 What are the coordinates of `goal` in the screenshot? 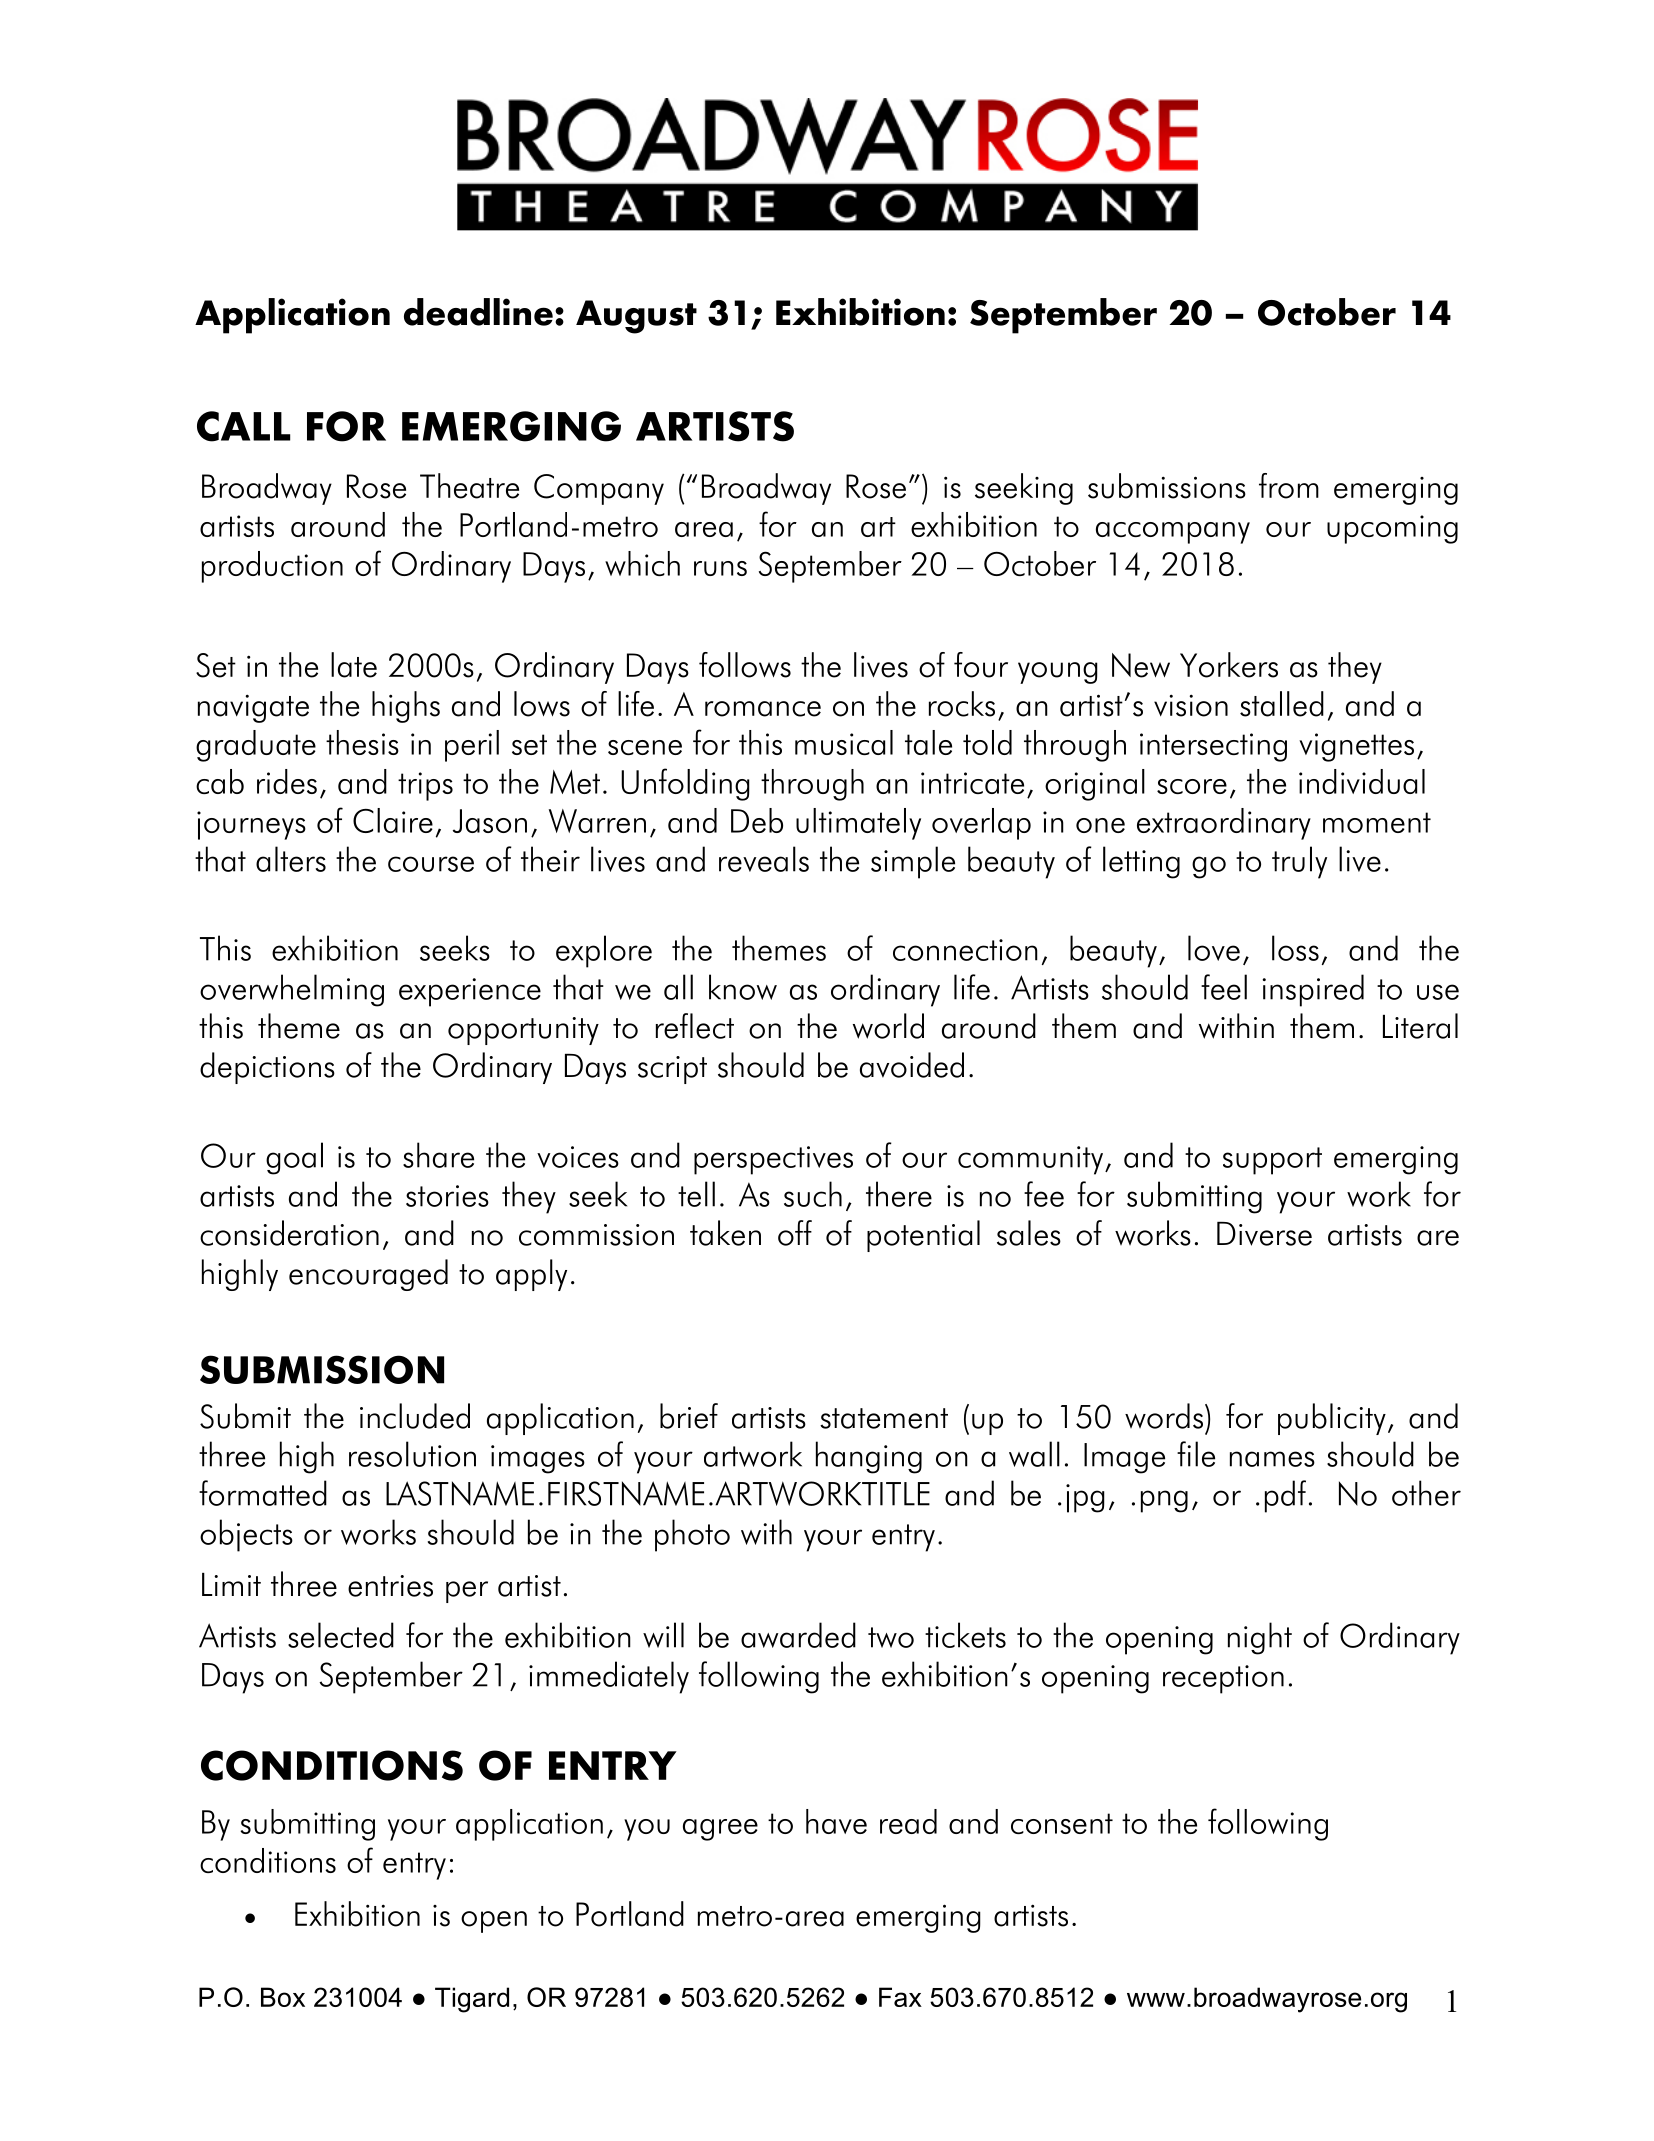 It's located at (294, 1158).
